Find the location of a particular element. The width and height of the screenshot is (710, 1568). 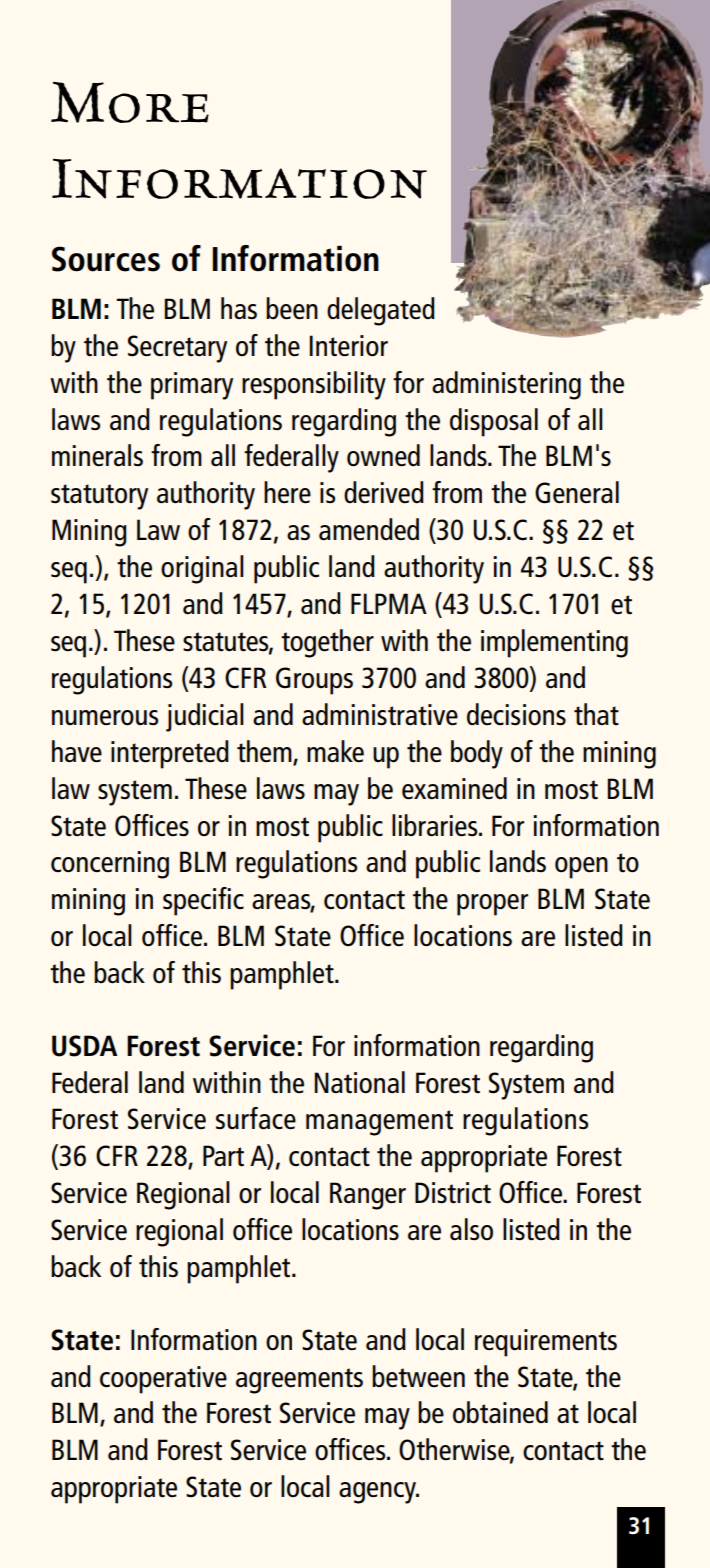

General is located at coordinates (577, 492).
